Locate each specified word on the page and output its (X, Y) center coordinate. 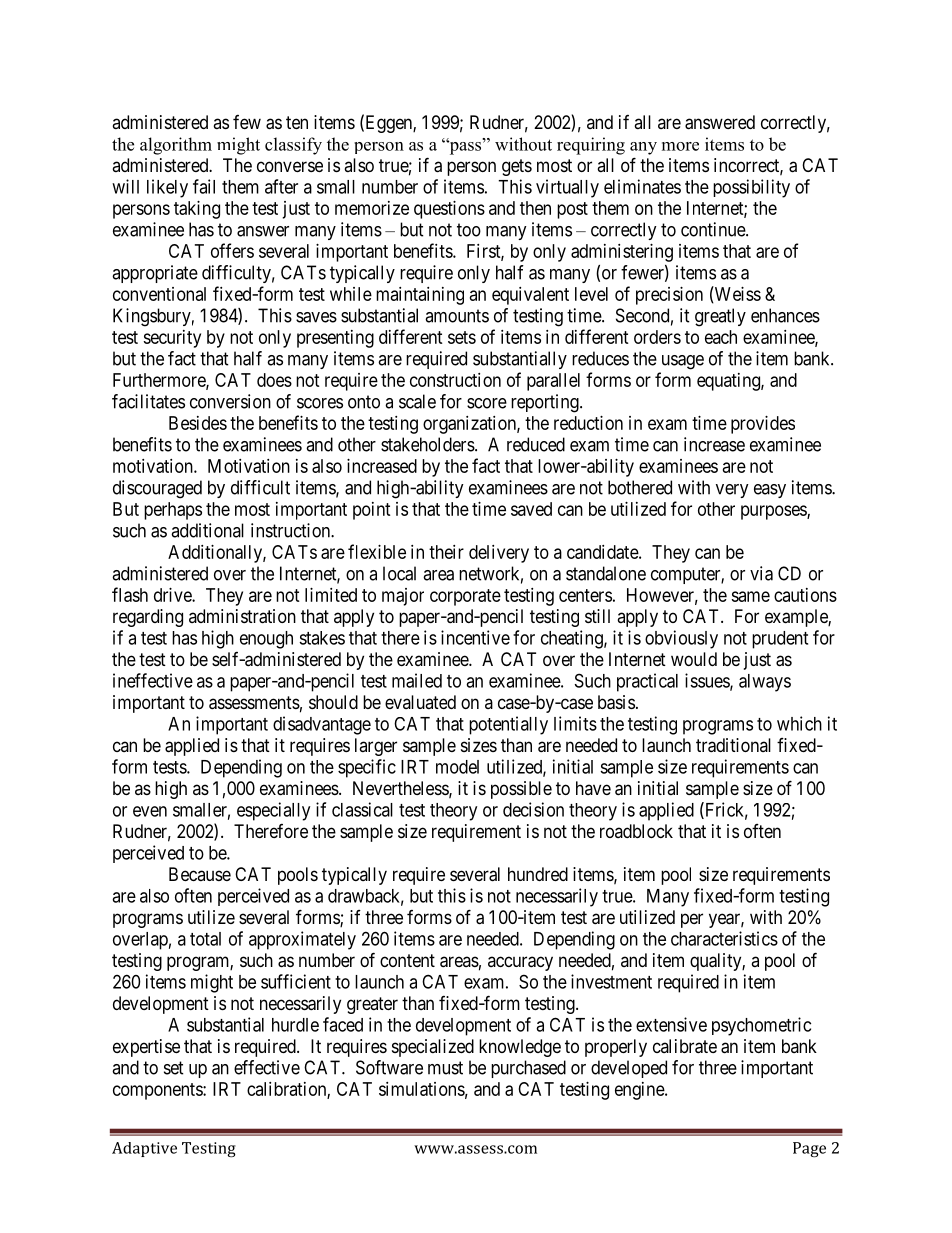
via (761, 573)
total (205, 939)
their (446, 552)
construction (455, 380)
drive (173, 595)
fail (204, 186)
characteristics (724, 938)
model (457, 767)
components (158, 1091)
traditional (733, 745)
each (721, 337)
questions (449, 210)
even (150, 811)
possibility (751, 188)
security (172, 339)
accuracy (520, 963)
